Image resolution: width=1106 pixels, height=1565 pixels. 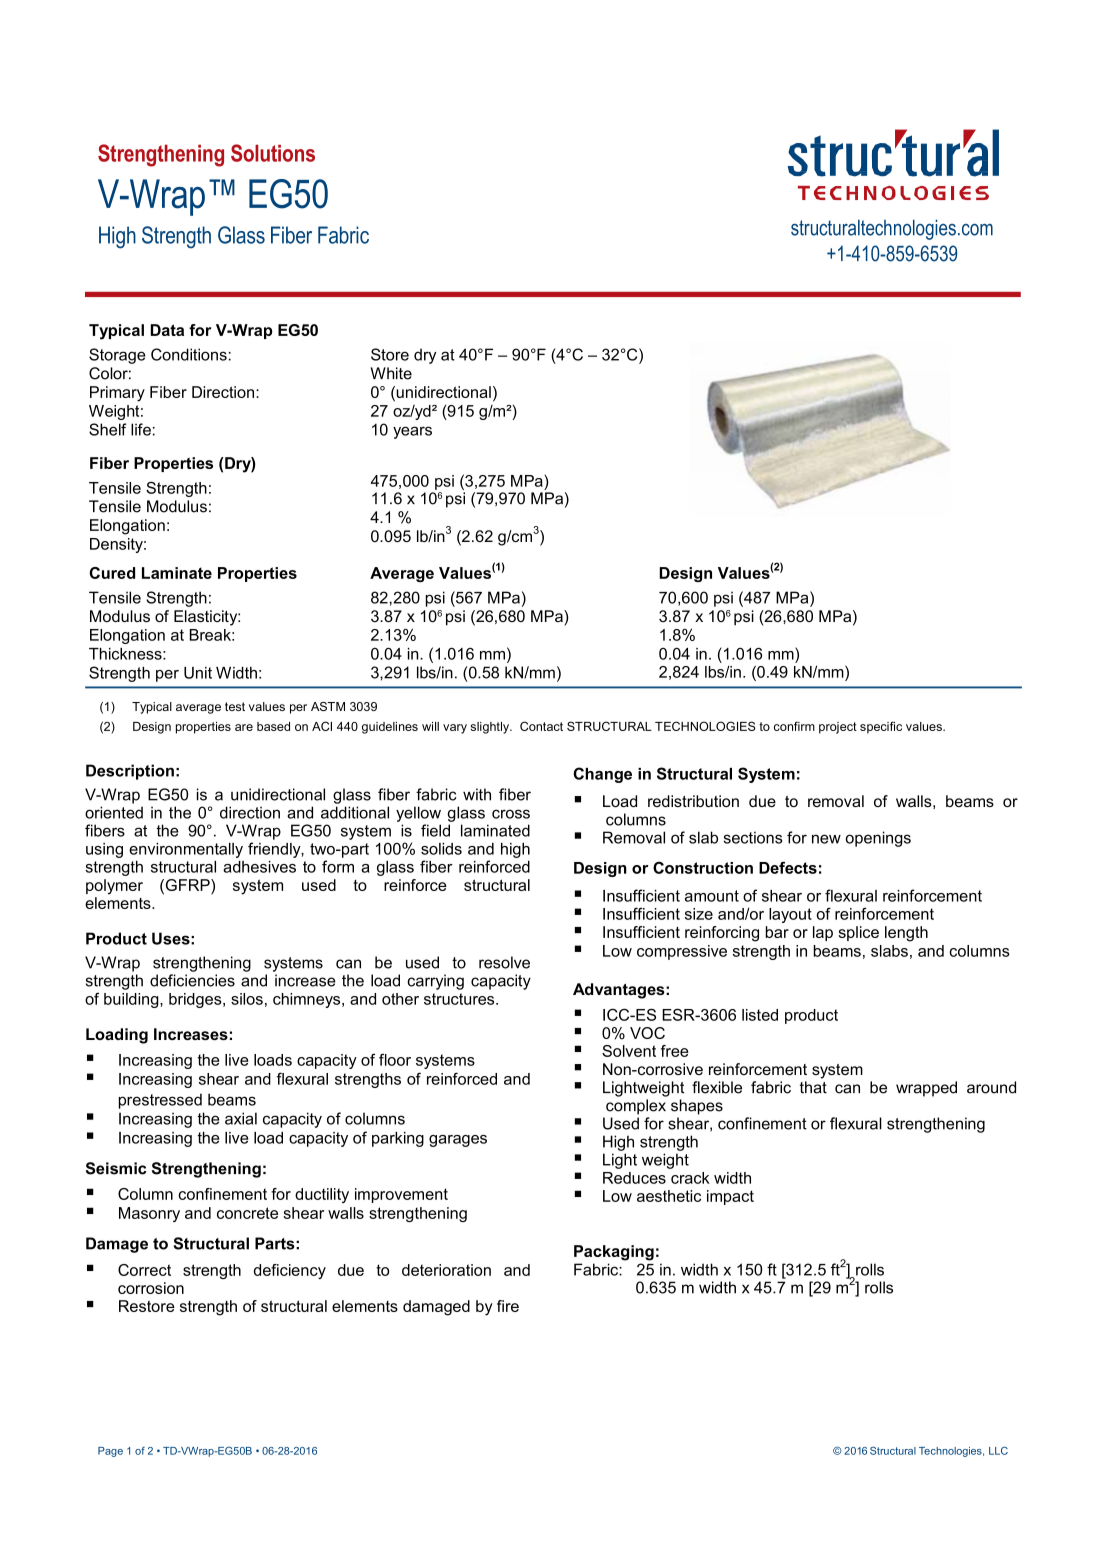 What do you see at coordinates (636, 1107) in the page?
I see `complex` at bounding box center [636, 1107].
